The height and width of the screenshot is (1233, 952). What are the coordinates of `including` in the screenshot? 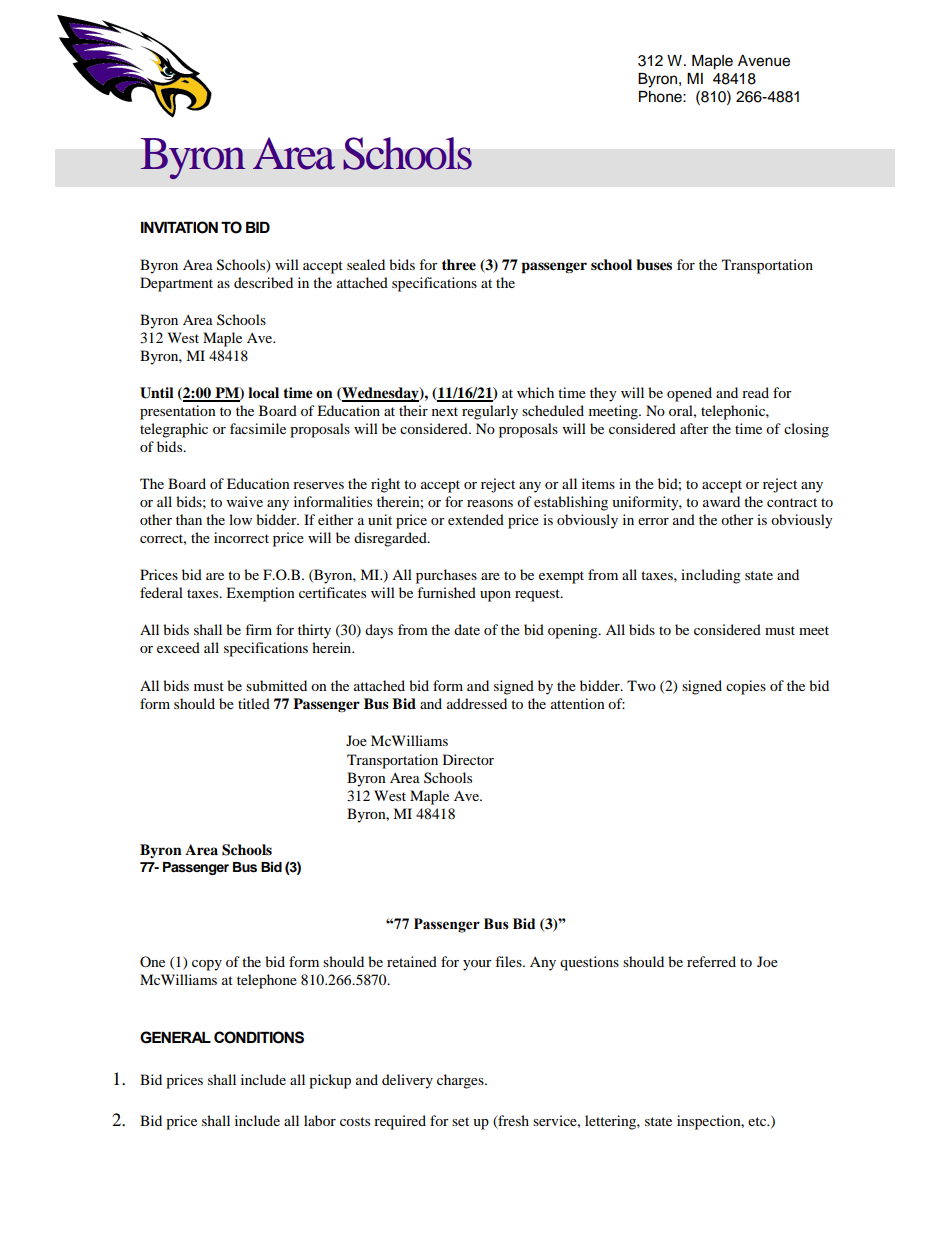 It's located at (711, 576).
